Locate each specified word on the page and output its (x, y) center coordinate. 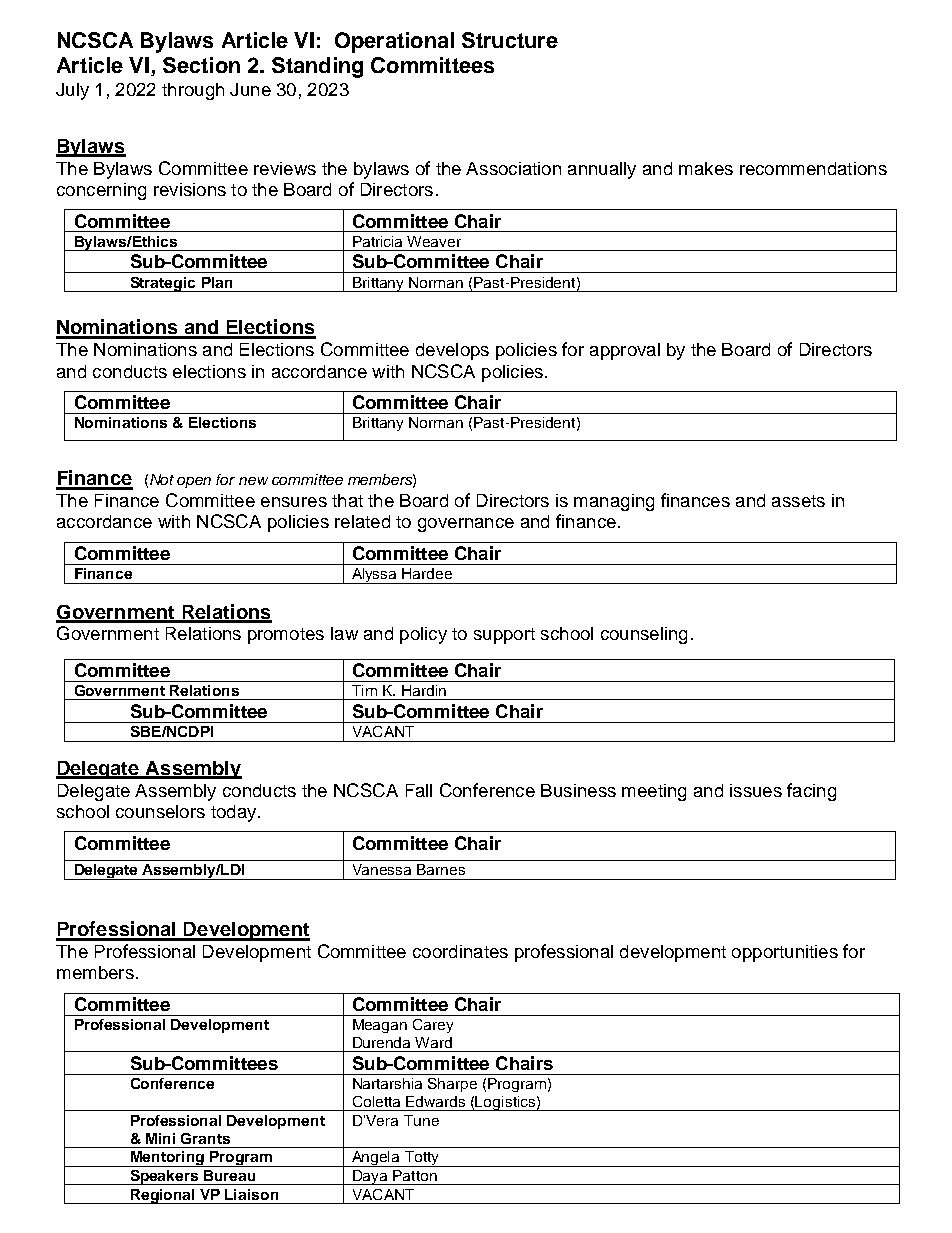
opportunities (785, 953)
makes (706, 168)
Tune (421, 1120)
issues (756, 790)
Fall (419, 790)
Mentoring (167, 1159)
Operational (394, 42)
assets (798, 501)
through (193, 91)
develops (452, 351)
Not (162, 479)
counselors (160, 811)
